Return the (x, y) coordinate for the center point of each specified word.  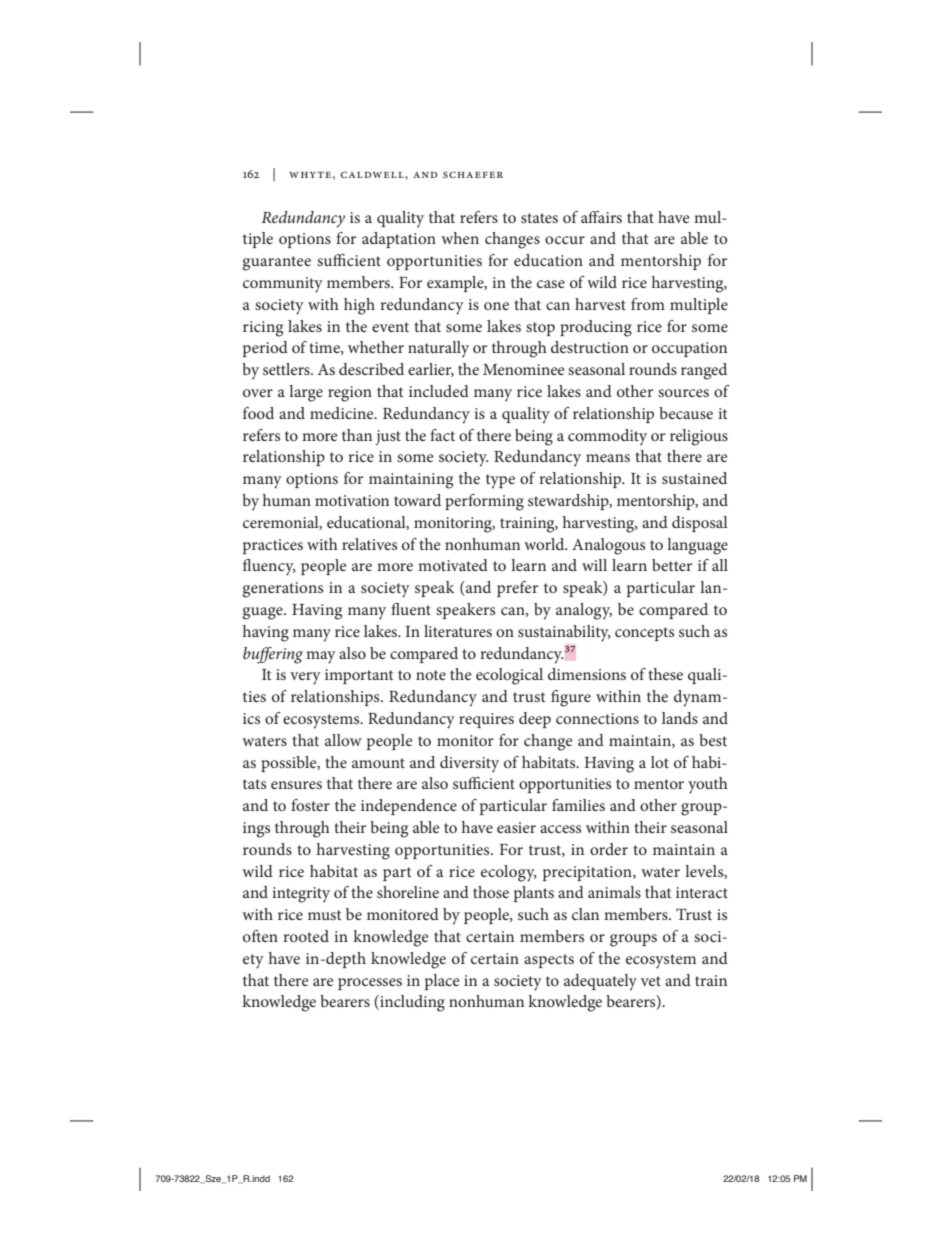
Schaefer (473, 174)
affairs (601, 217)
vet (651, 981)
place (442, 982)
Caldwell (373, 174)
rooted (306, 936)
